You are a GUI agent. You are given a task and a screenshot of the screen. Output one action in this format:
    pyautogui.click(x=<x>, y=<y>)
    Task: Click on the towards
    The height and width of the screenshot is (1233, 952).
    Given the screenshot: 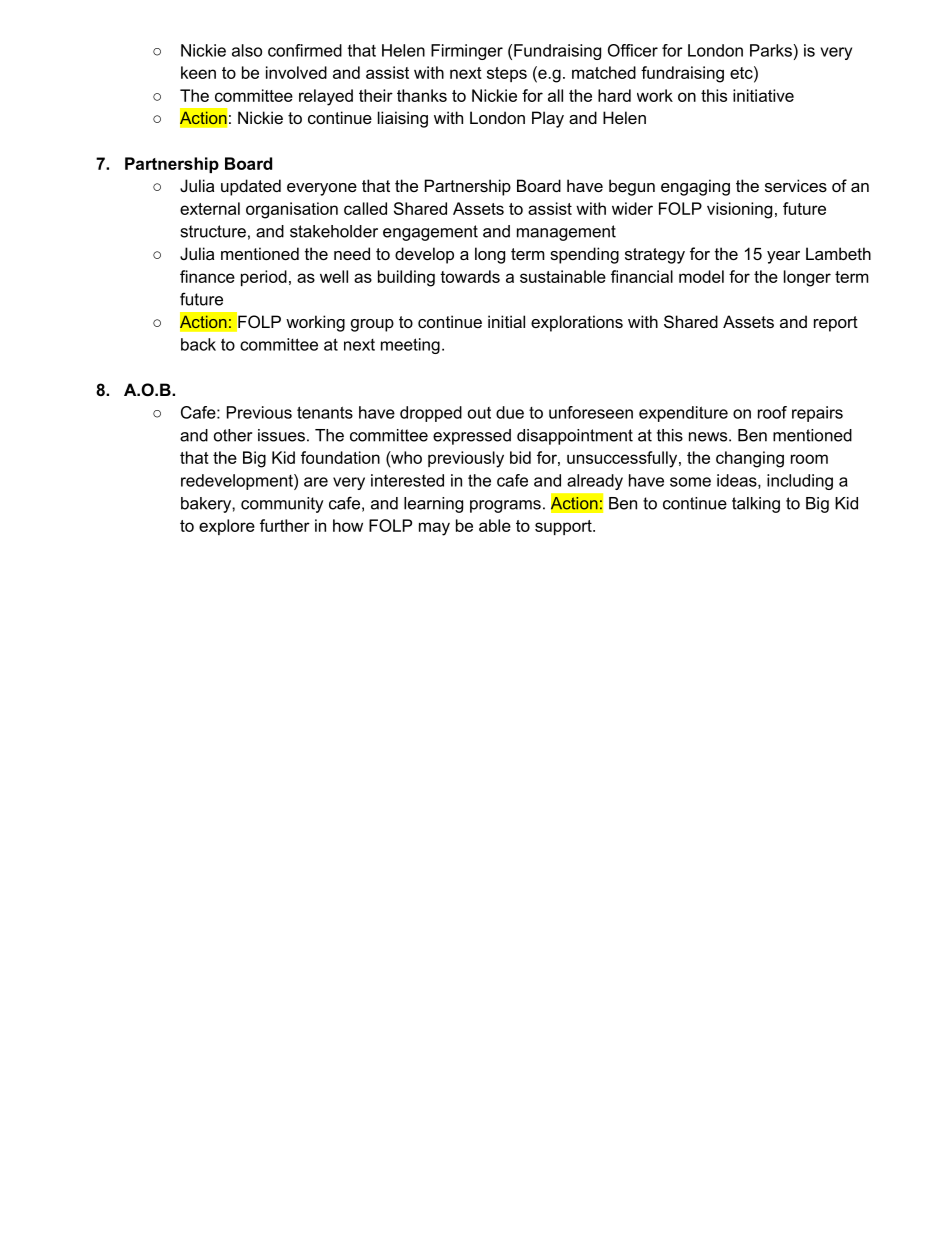 What is the action you would take?
    pyautogui.click(x=470, y=276)
